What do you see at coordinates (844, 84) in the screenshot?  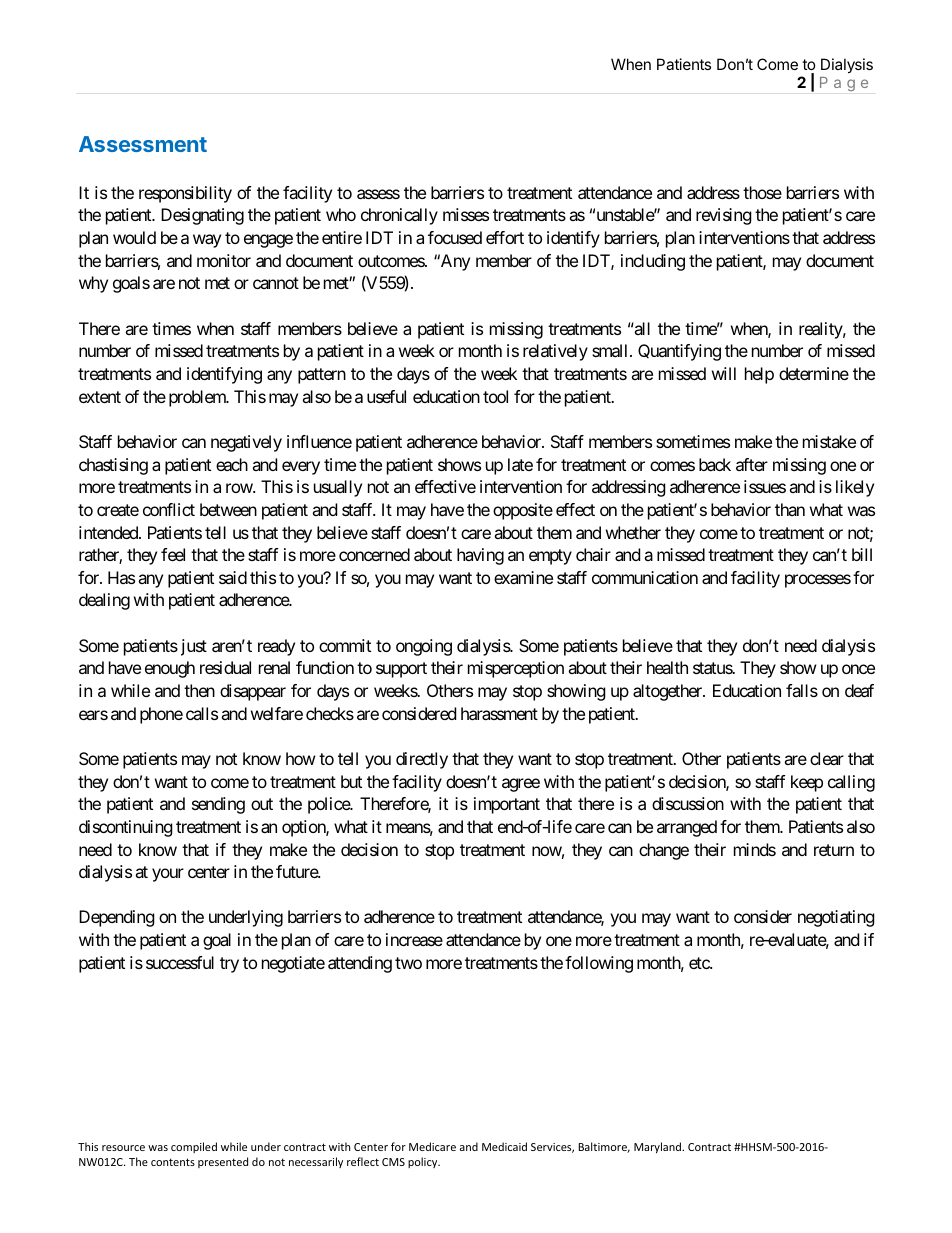 I see `Page` at bounding box center [844, 84].
